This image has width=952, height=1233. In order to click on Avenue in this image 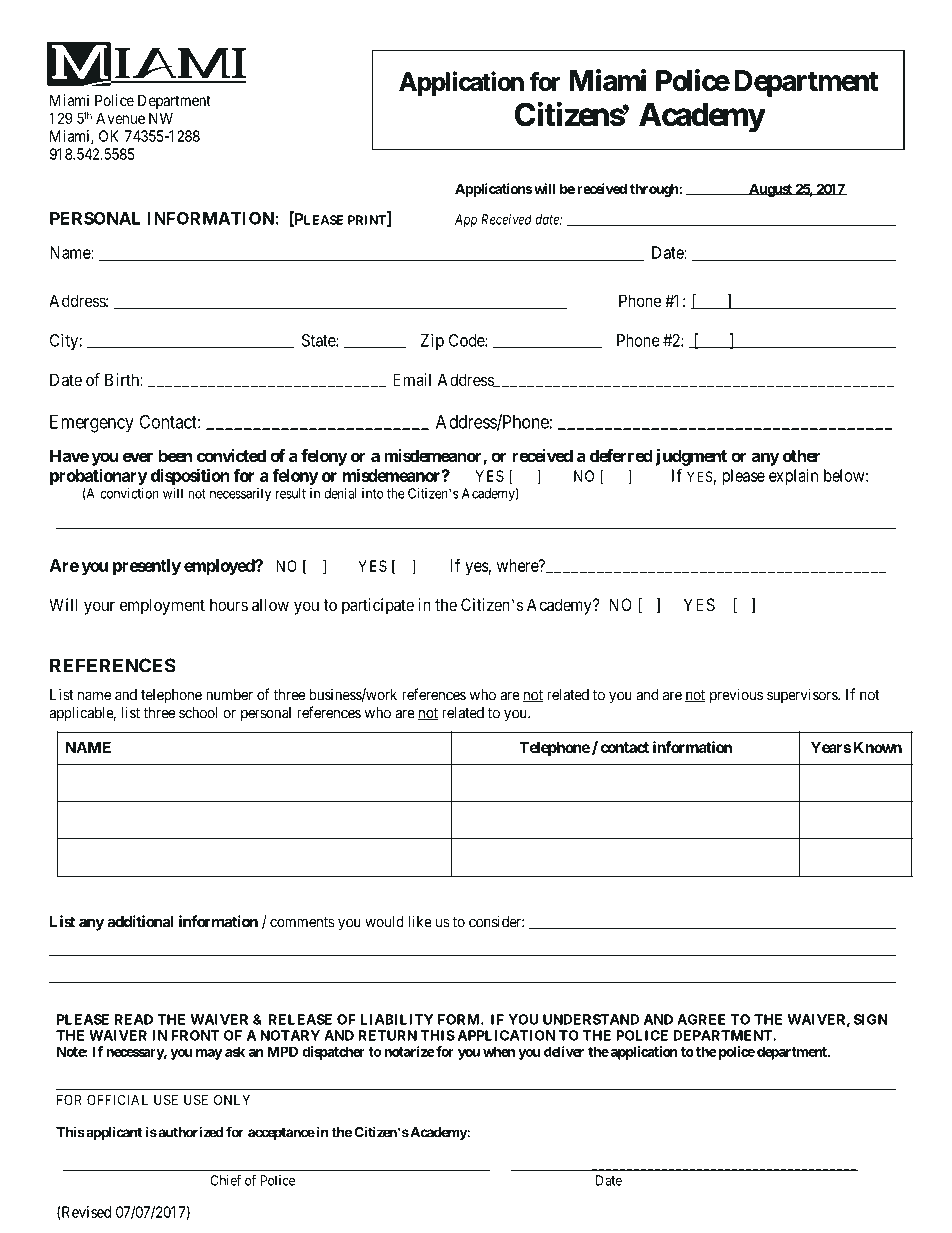, I will do `click(120, 118)`.
